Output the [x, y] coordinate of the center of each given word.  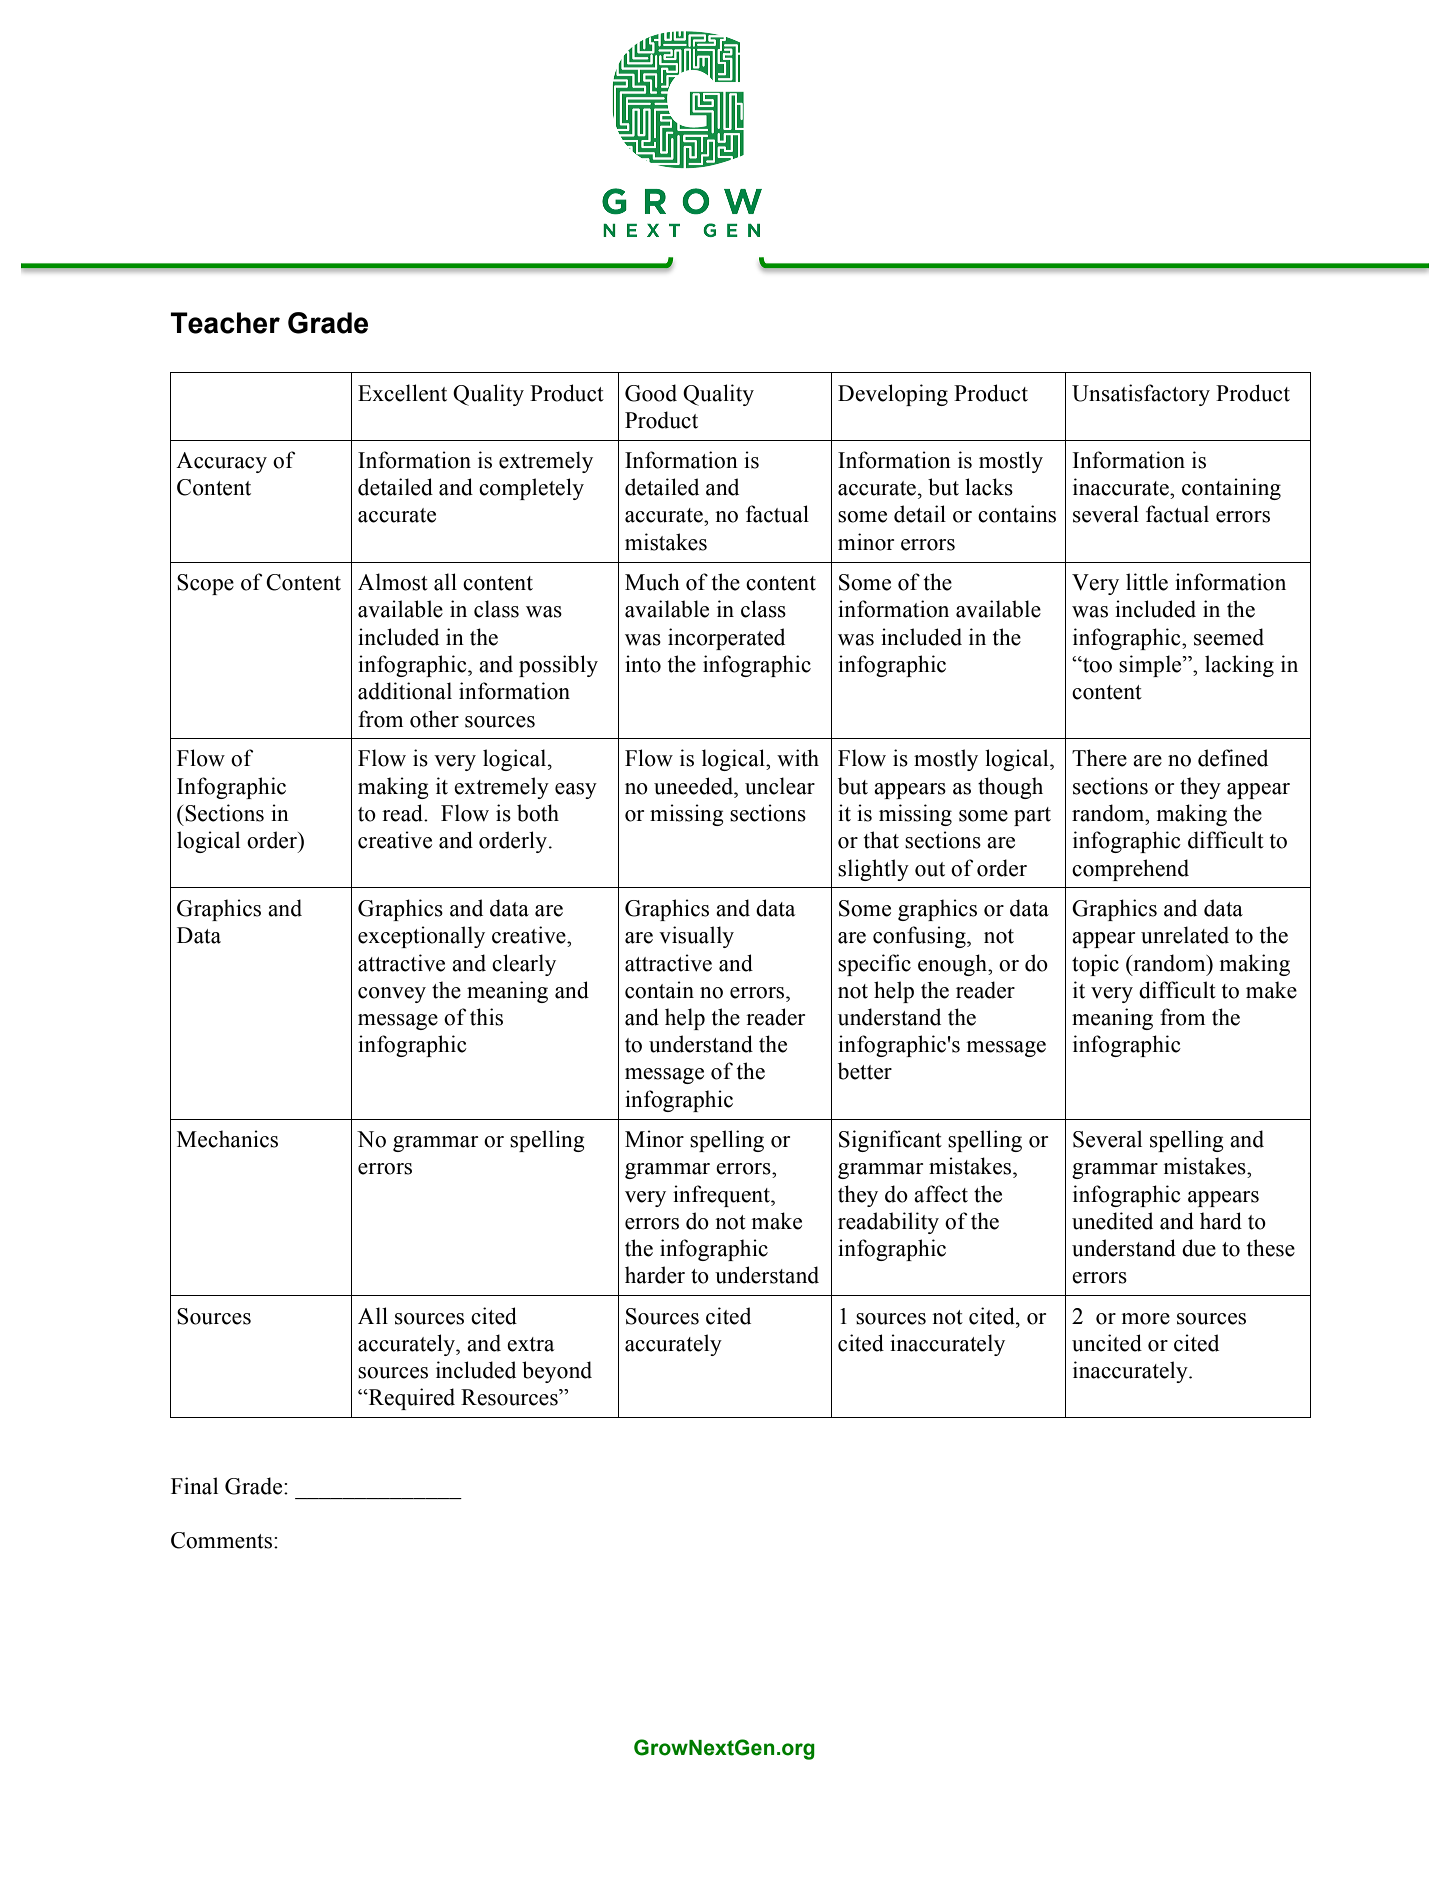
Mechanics [227, 1139]
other [434, 719]
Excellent [402, 393]
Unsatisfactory [1141, 395]
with [798, 758]
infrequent [722, 1196]
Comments [221, 1540]
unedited [1112, 1221]
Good [651, 393]
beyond [557, 1372]
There [1099, 758]
